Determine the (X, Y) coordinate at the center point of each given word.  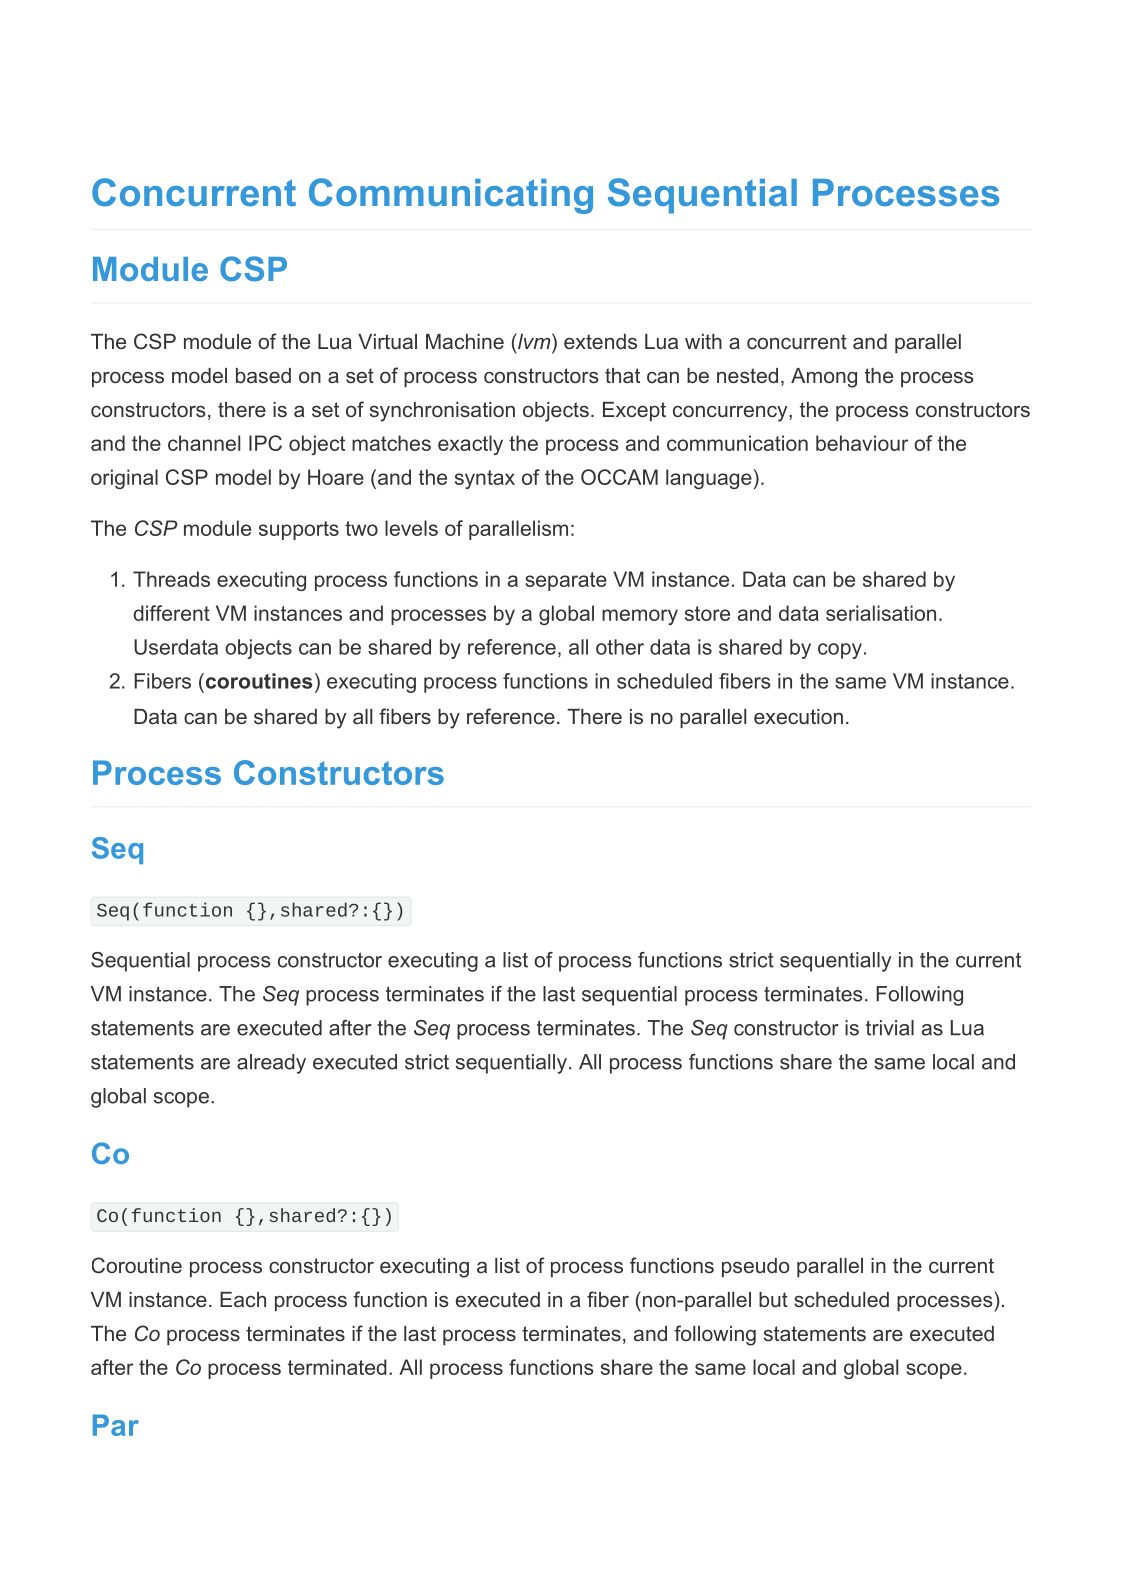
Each (243, 1299)
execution (798, 716)
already (271, 1064)
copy (840, 651)
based (263, 375)
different (171, 613)
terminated (337, 1367)
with (703, 341)
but (773, 1299)
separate (566, 581)
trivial (890, 1028)
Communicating (451, 196)
